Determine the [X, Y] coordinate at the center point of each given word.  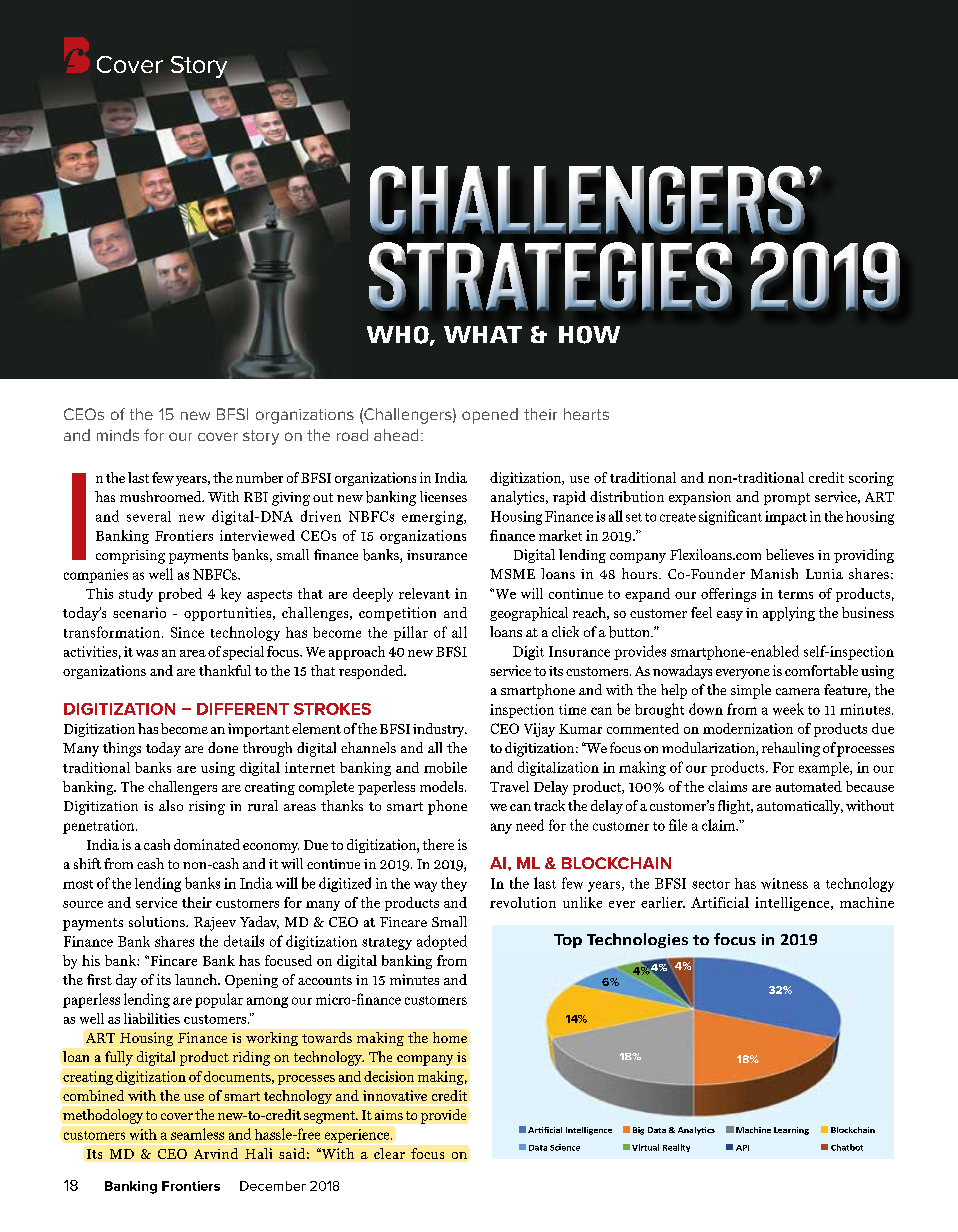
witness [784, 883]
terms [795, 594]
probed [180, 595]
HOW [589, 335]
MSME [512, 574]
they [454, 884]
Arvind [216, 1153]
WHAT [483, 334]
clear [389, 1153]
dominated [207, 844]
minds [118, 435]
